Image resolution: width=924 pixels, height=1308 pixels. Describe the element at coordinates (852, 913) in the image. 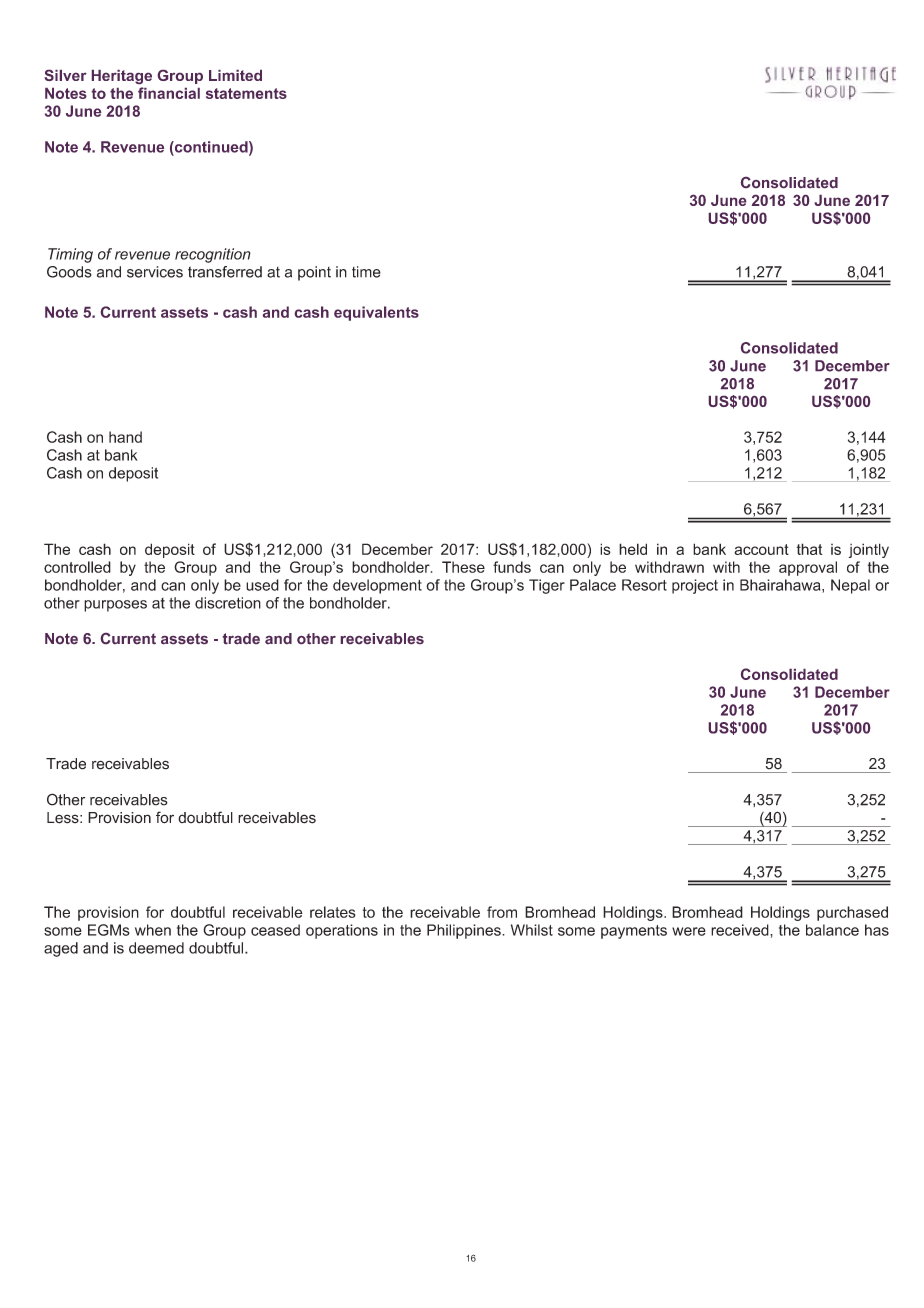

I see `purchased` at that location.
